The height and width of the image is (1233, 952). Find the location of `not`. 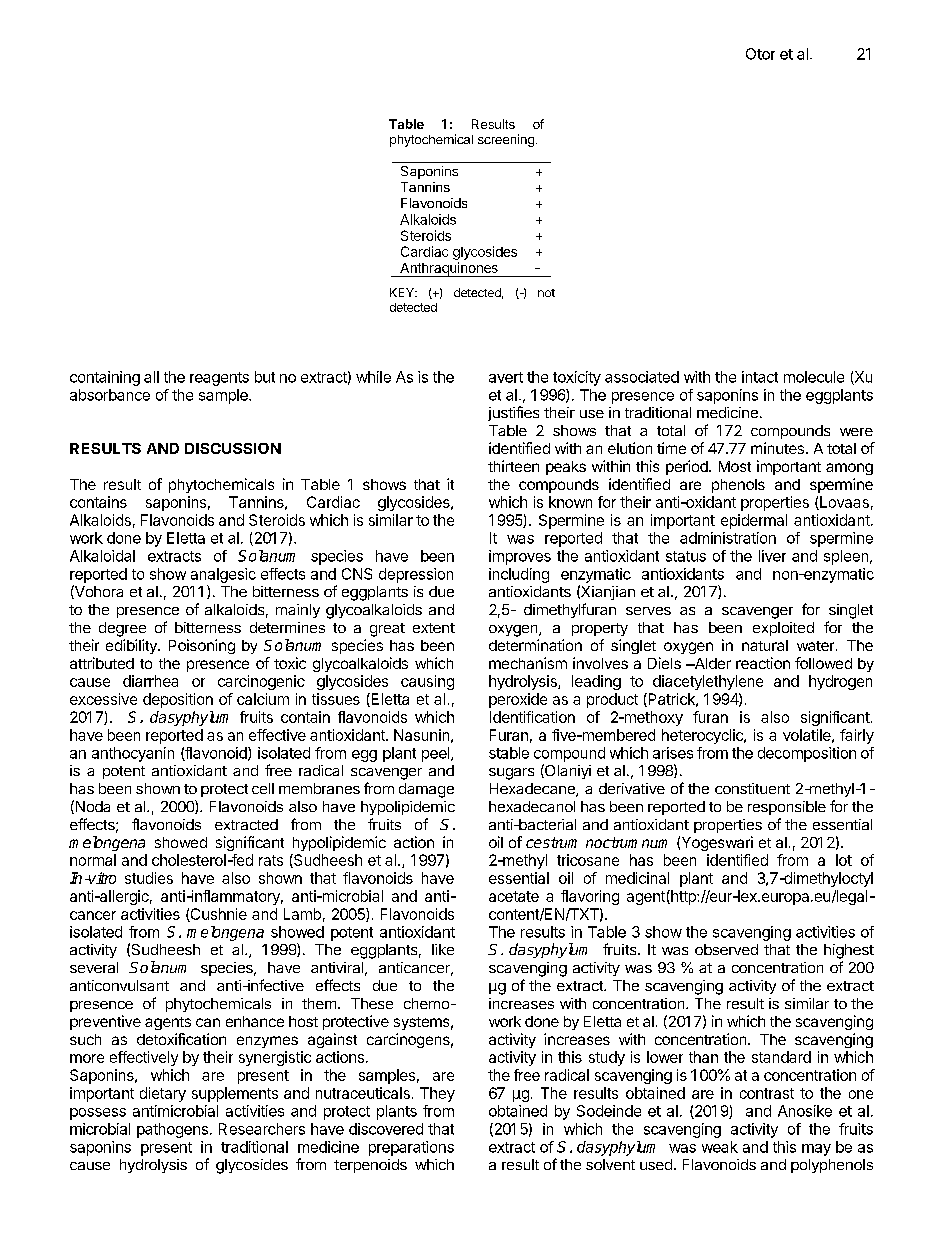

not is located at coordinates (546, 293).
